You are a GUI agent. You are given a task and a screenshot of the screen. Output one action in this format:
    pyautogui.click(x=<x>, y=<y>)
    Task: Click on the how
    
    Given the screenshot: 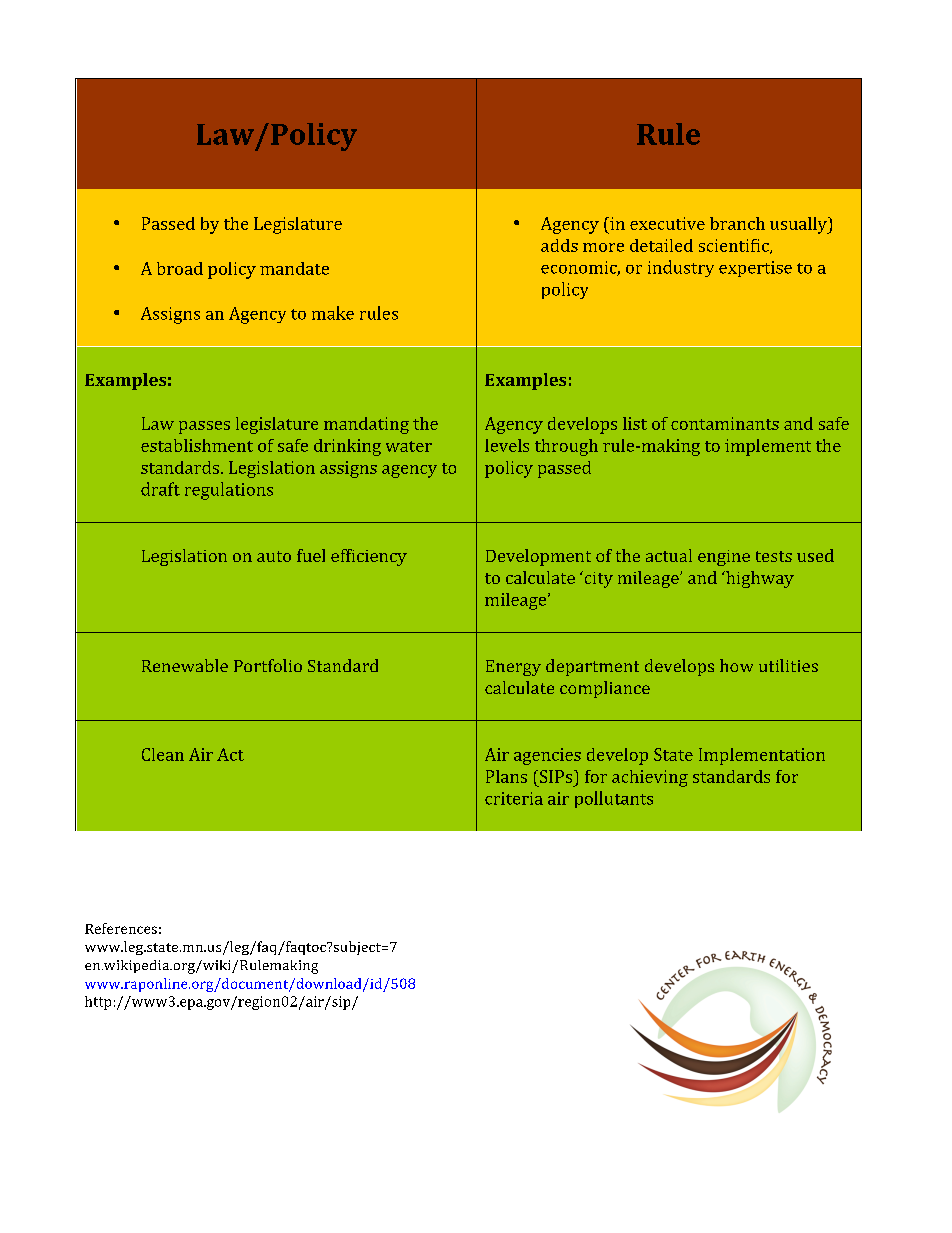 What is the action you would take?
    pyautogui.click(x=736, y=665)
